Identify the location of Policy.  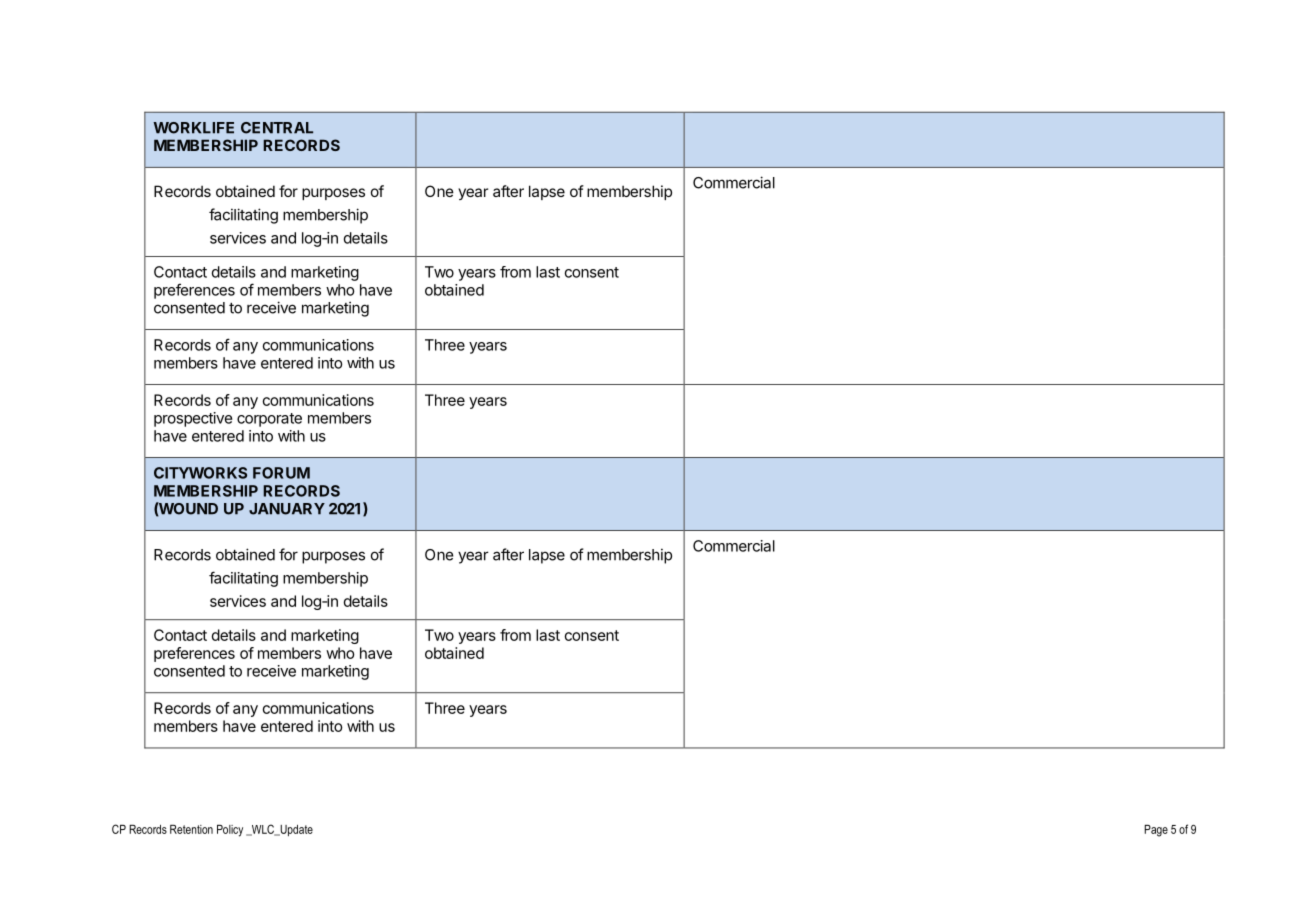
(230, 831).
